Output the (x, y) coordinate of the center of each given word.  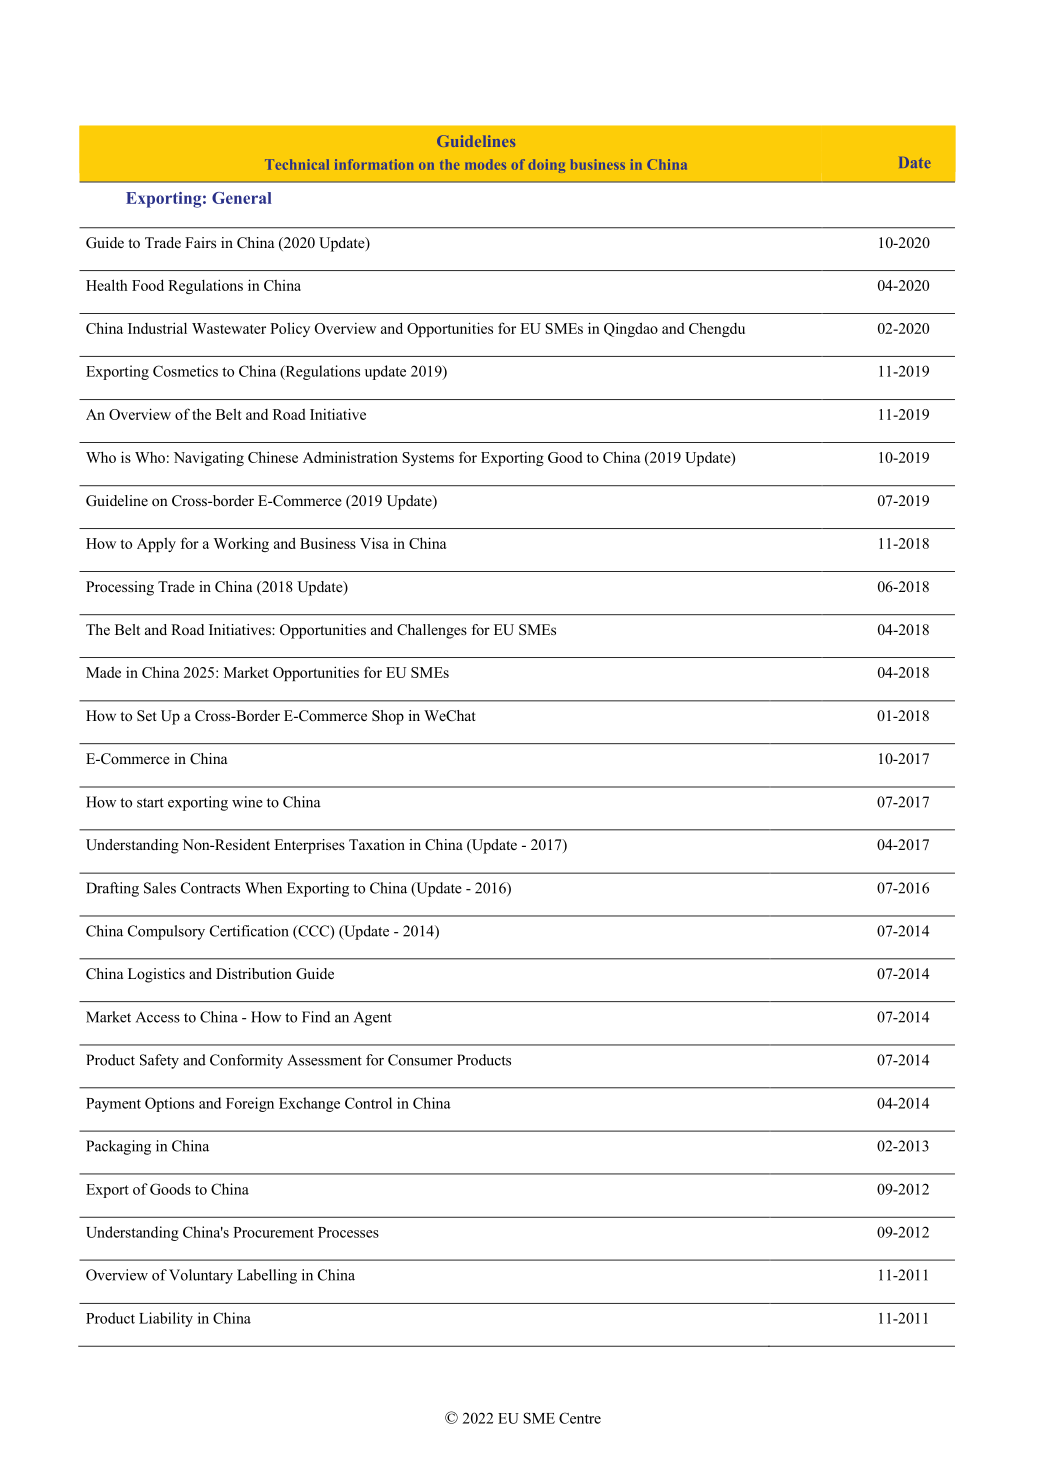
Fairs (200, 242)
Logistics (156, 975)
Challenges (432, 631)
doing (546, 166)
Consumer (420, 1060)
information (374, 164)
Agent (373, 1019)
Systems (428, 459)
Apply (156, 544)
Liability (166, 1319)
